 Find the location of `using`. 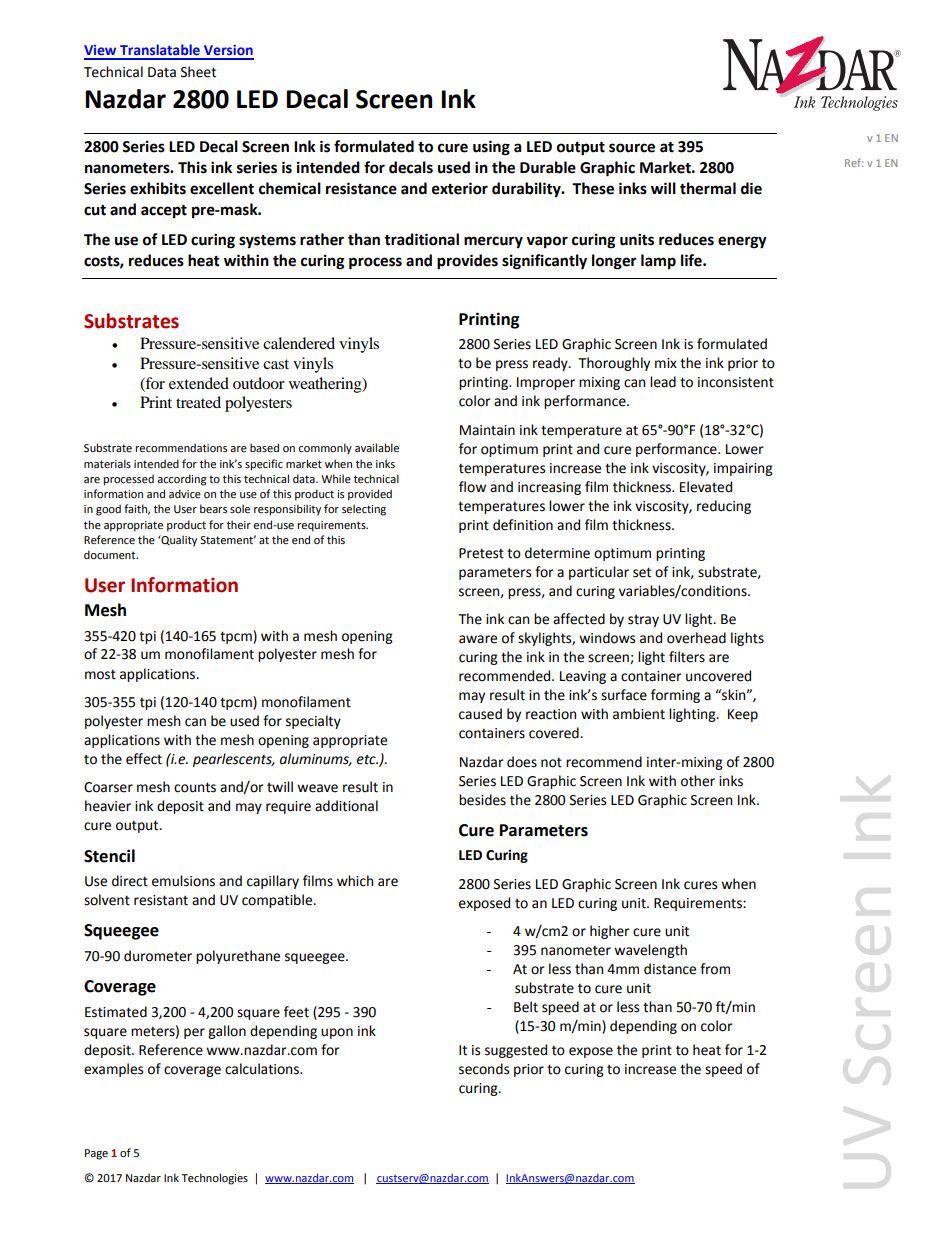

using is located at coordinates (491, 148).
